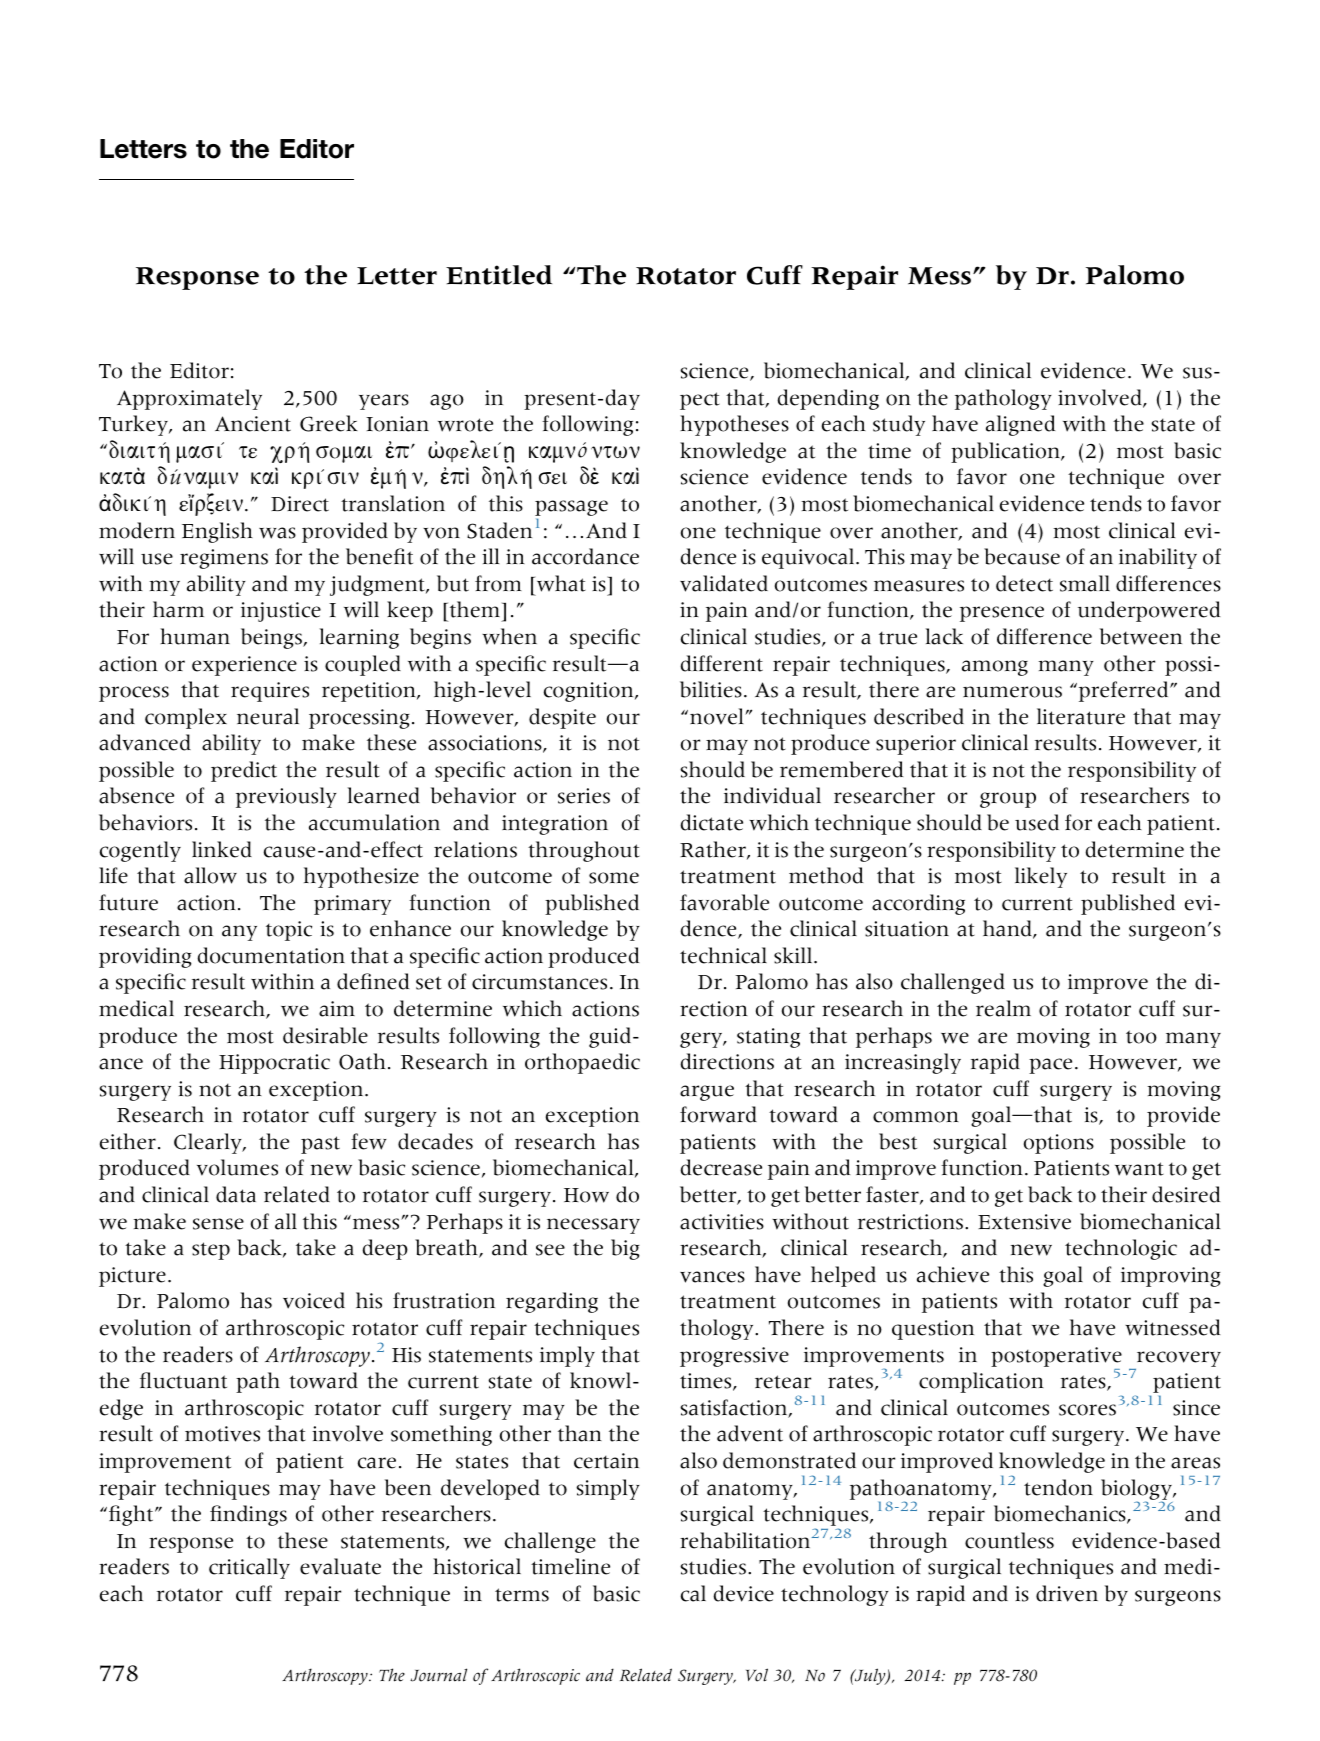  What do you see at coordinates (723, 955) in the page?
I see `technical` at bounding box center [723, 955].
